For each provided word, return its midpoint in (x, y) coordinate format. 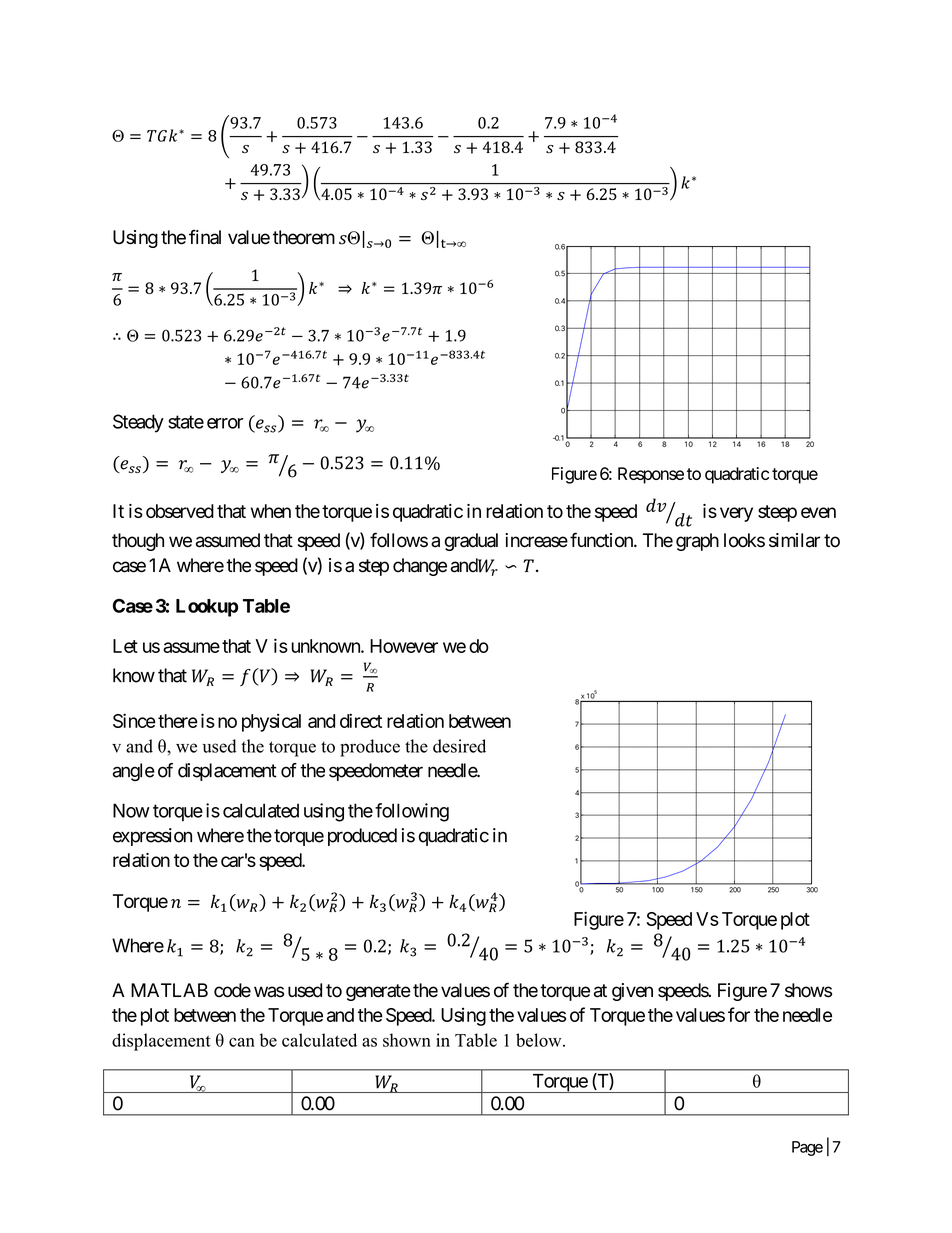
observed (180, 511)
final (205, 237)
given (632, 992)
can (242, 1042)
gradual (471, 542)
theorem (304, 237)
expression (152, 837)
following (412, 812)
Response (651, 475)
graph (697, 542)
